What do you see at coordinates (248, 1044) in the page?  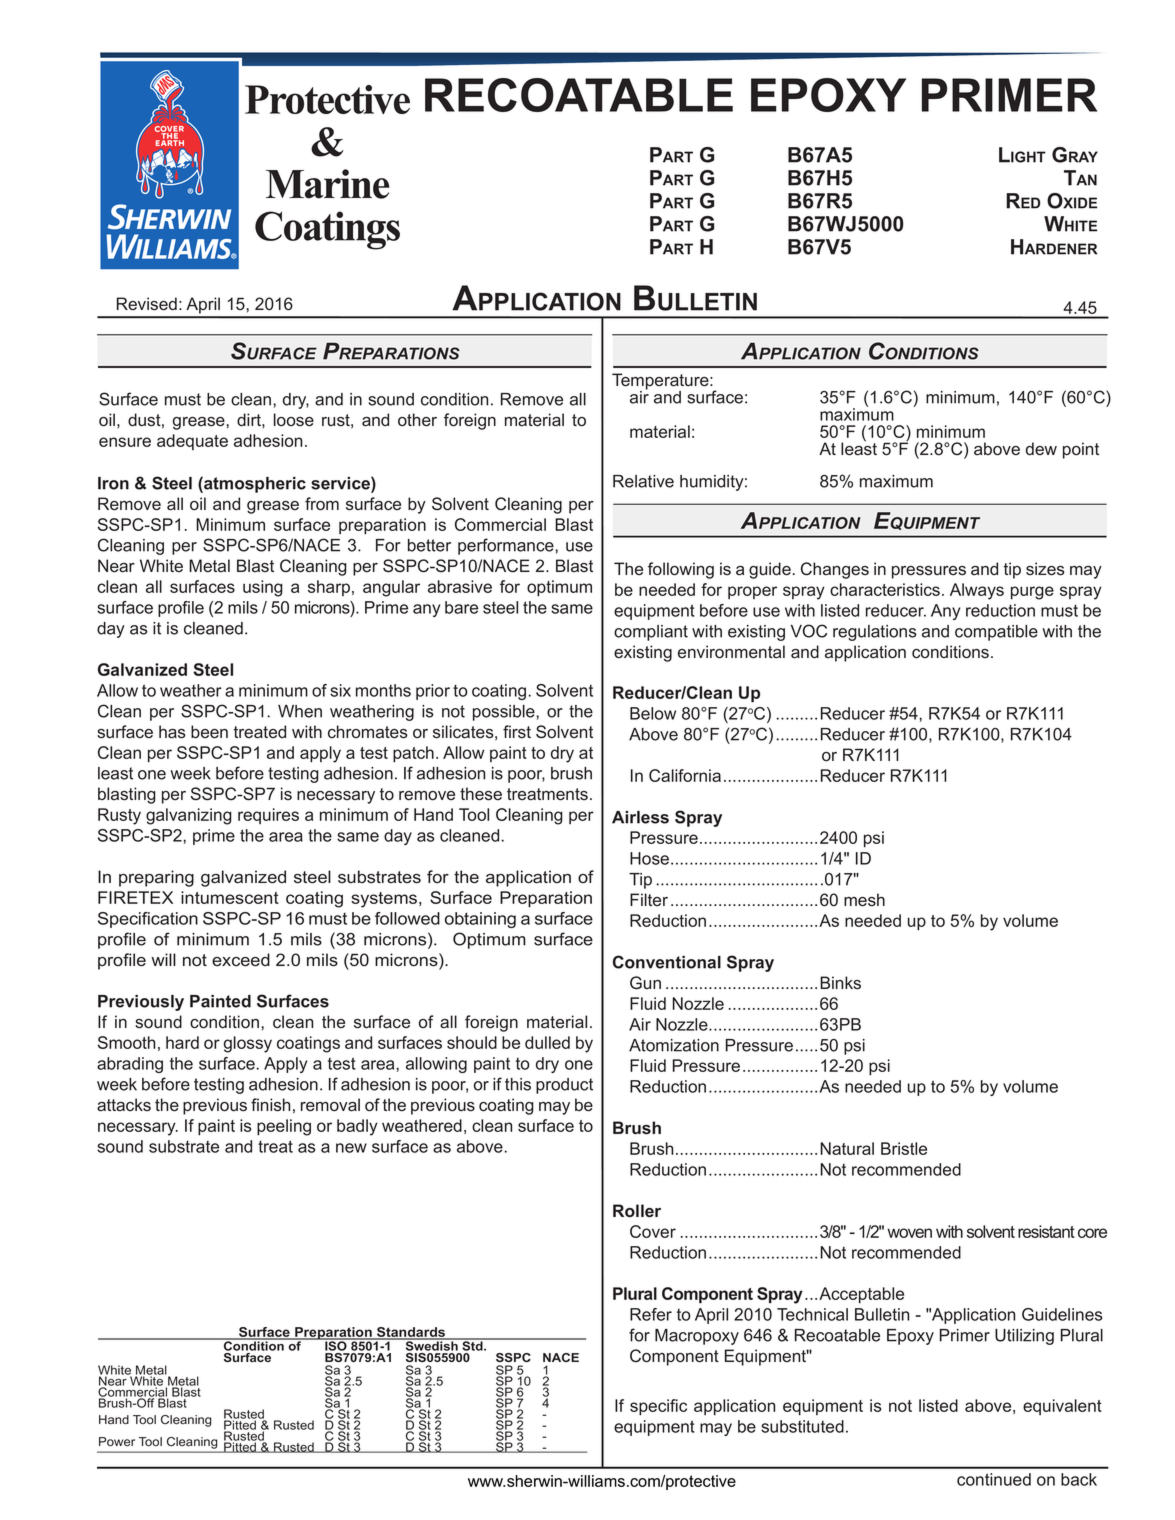 I see `glossy` at bounding box center [248, 1044].
